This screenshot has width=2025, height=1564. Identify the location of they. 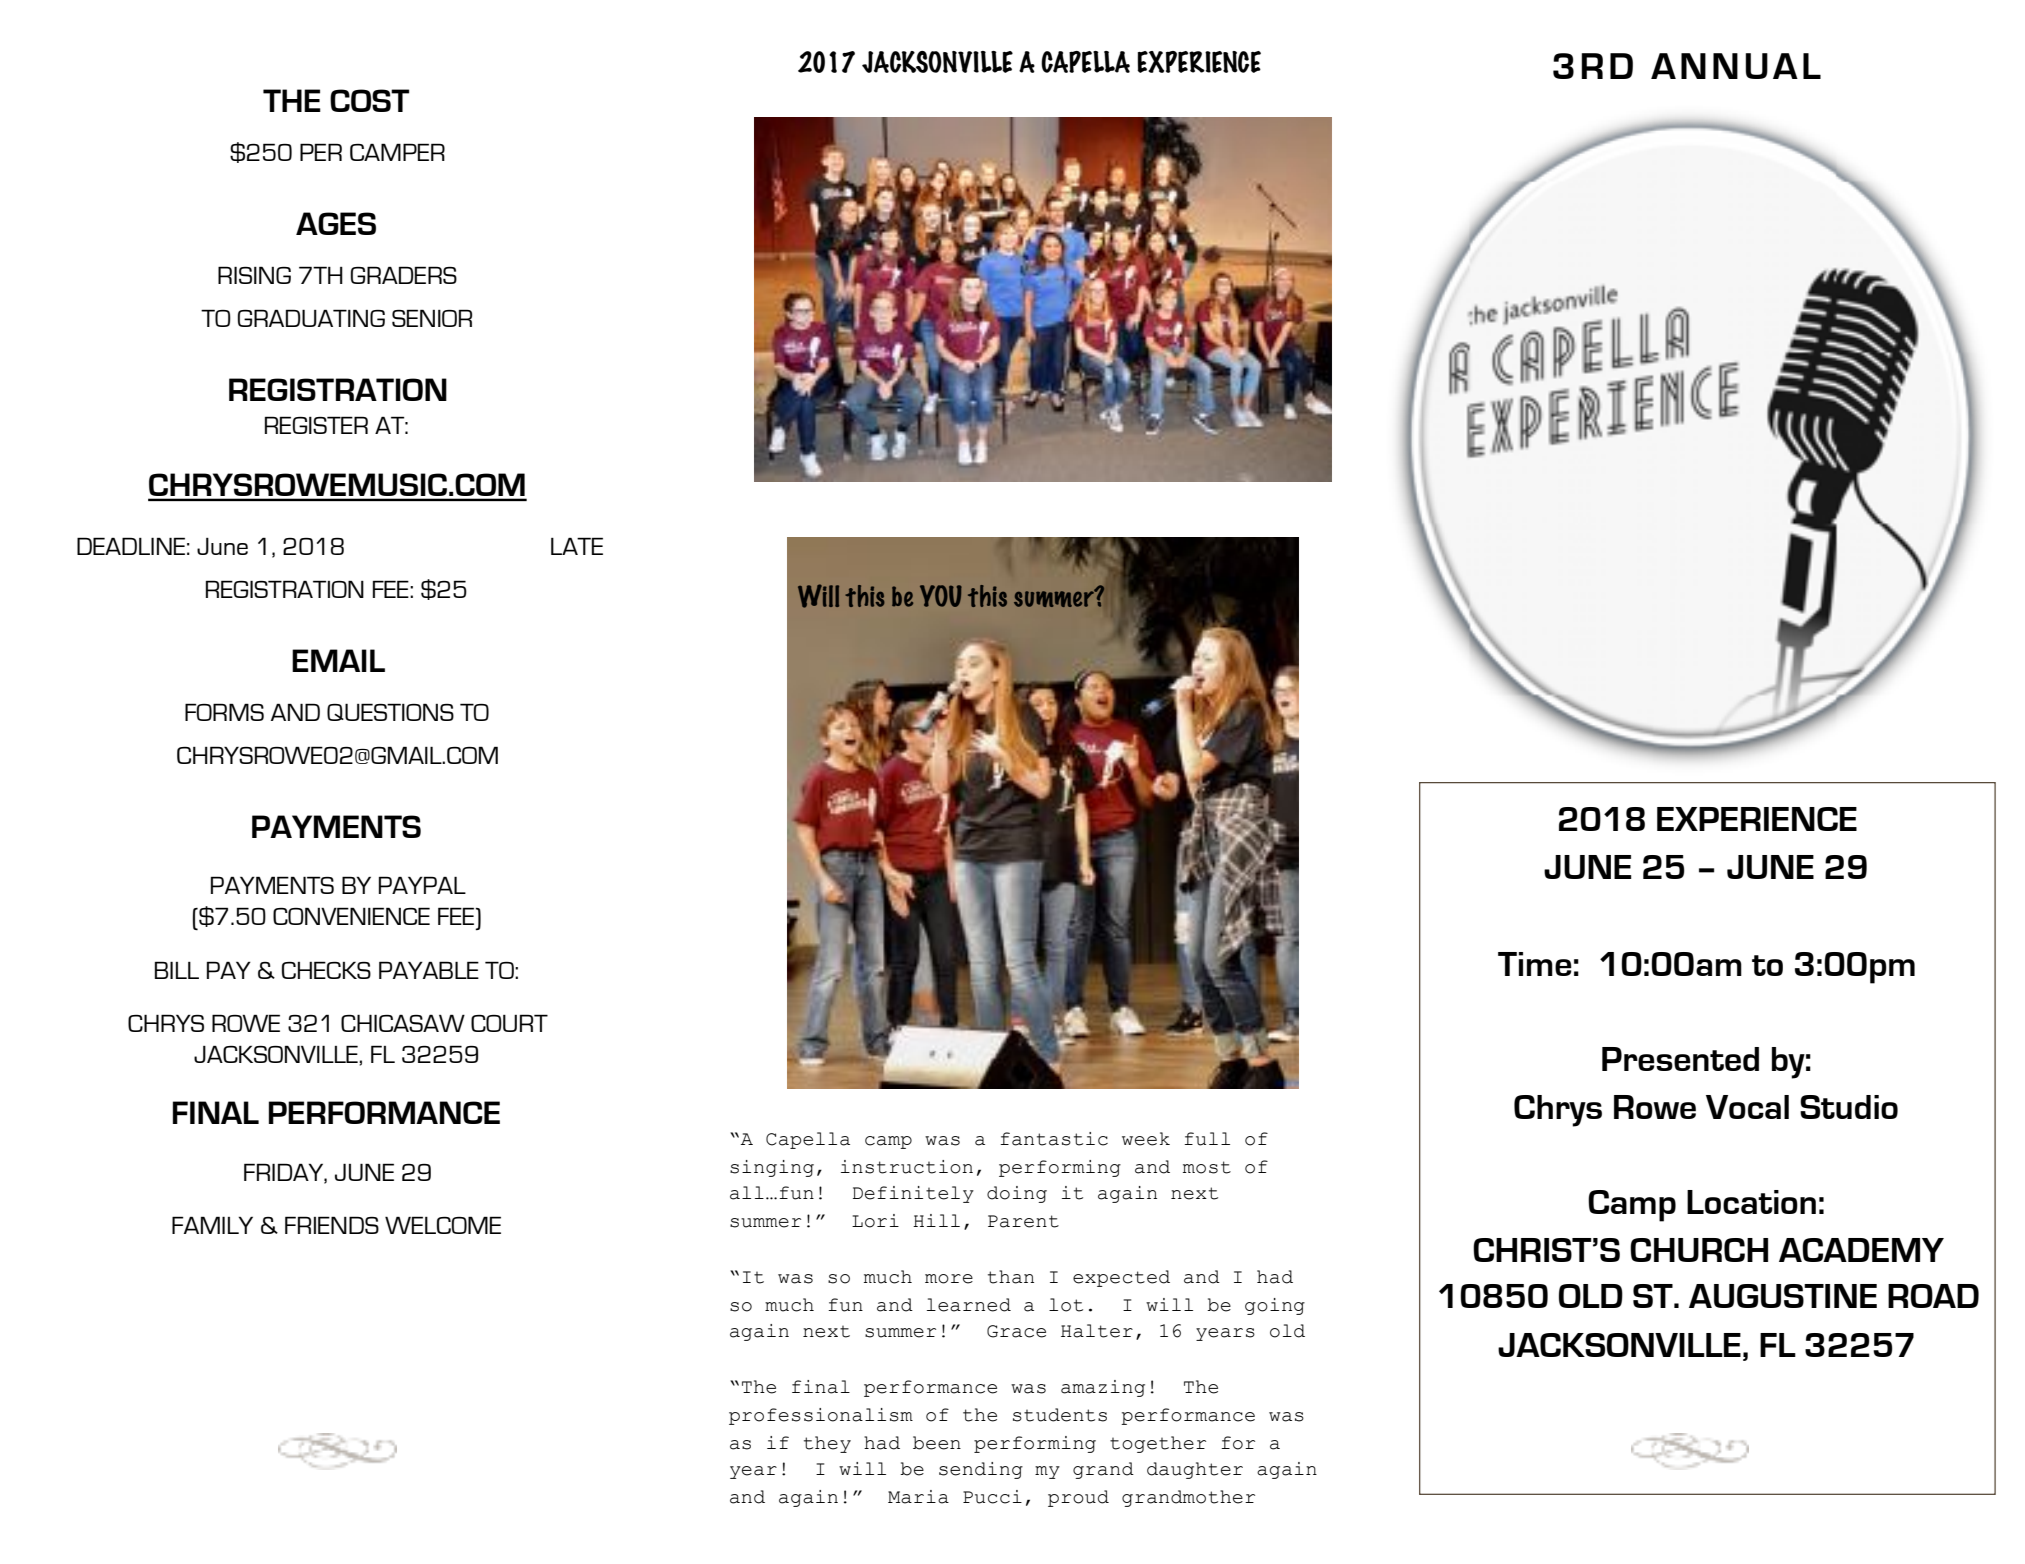
(827, 1444).
